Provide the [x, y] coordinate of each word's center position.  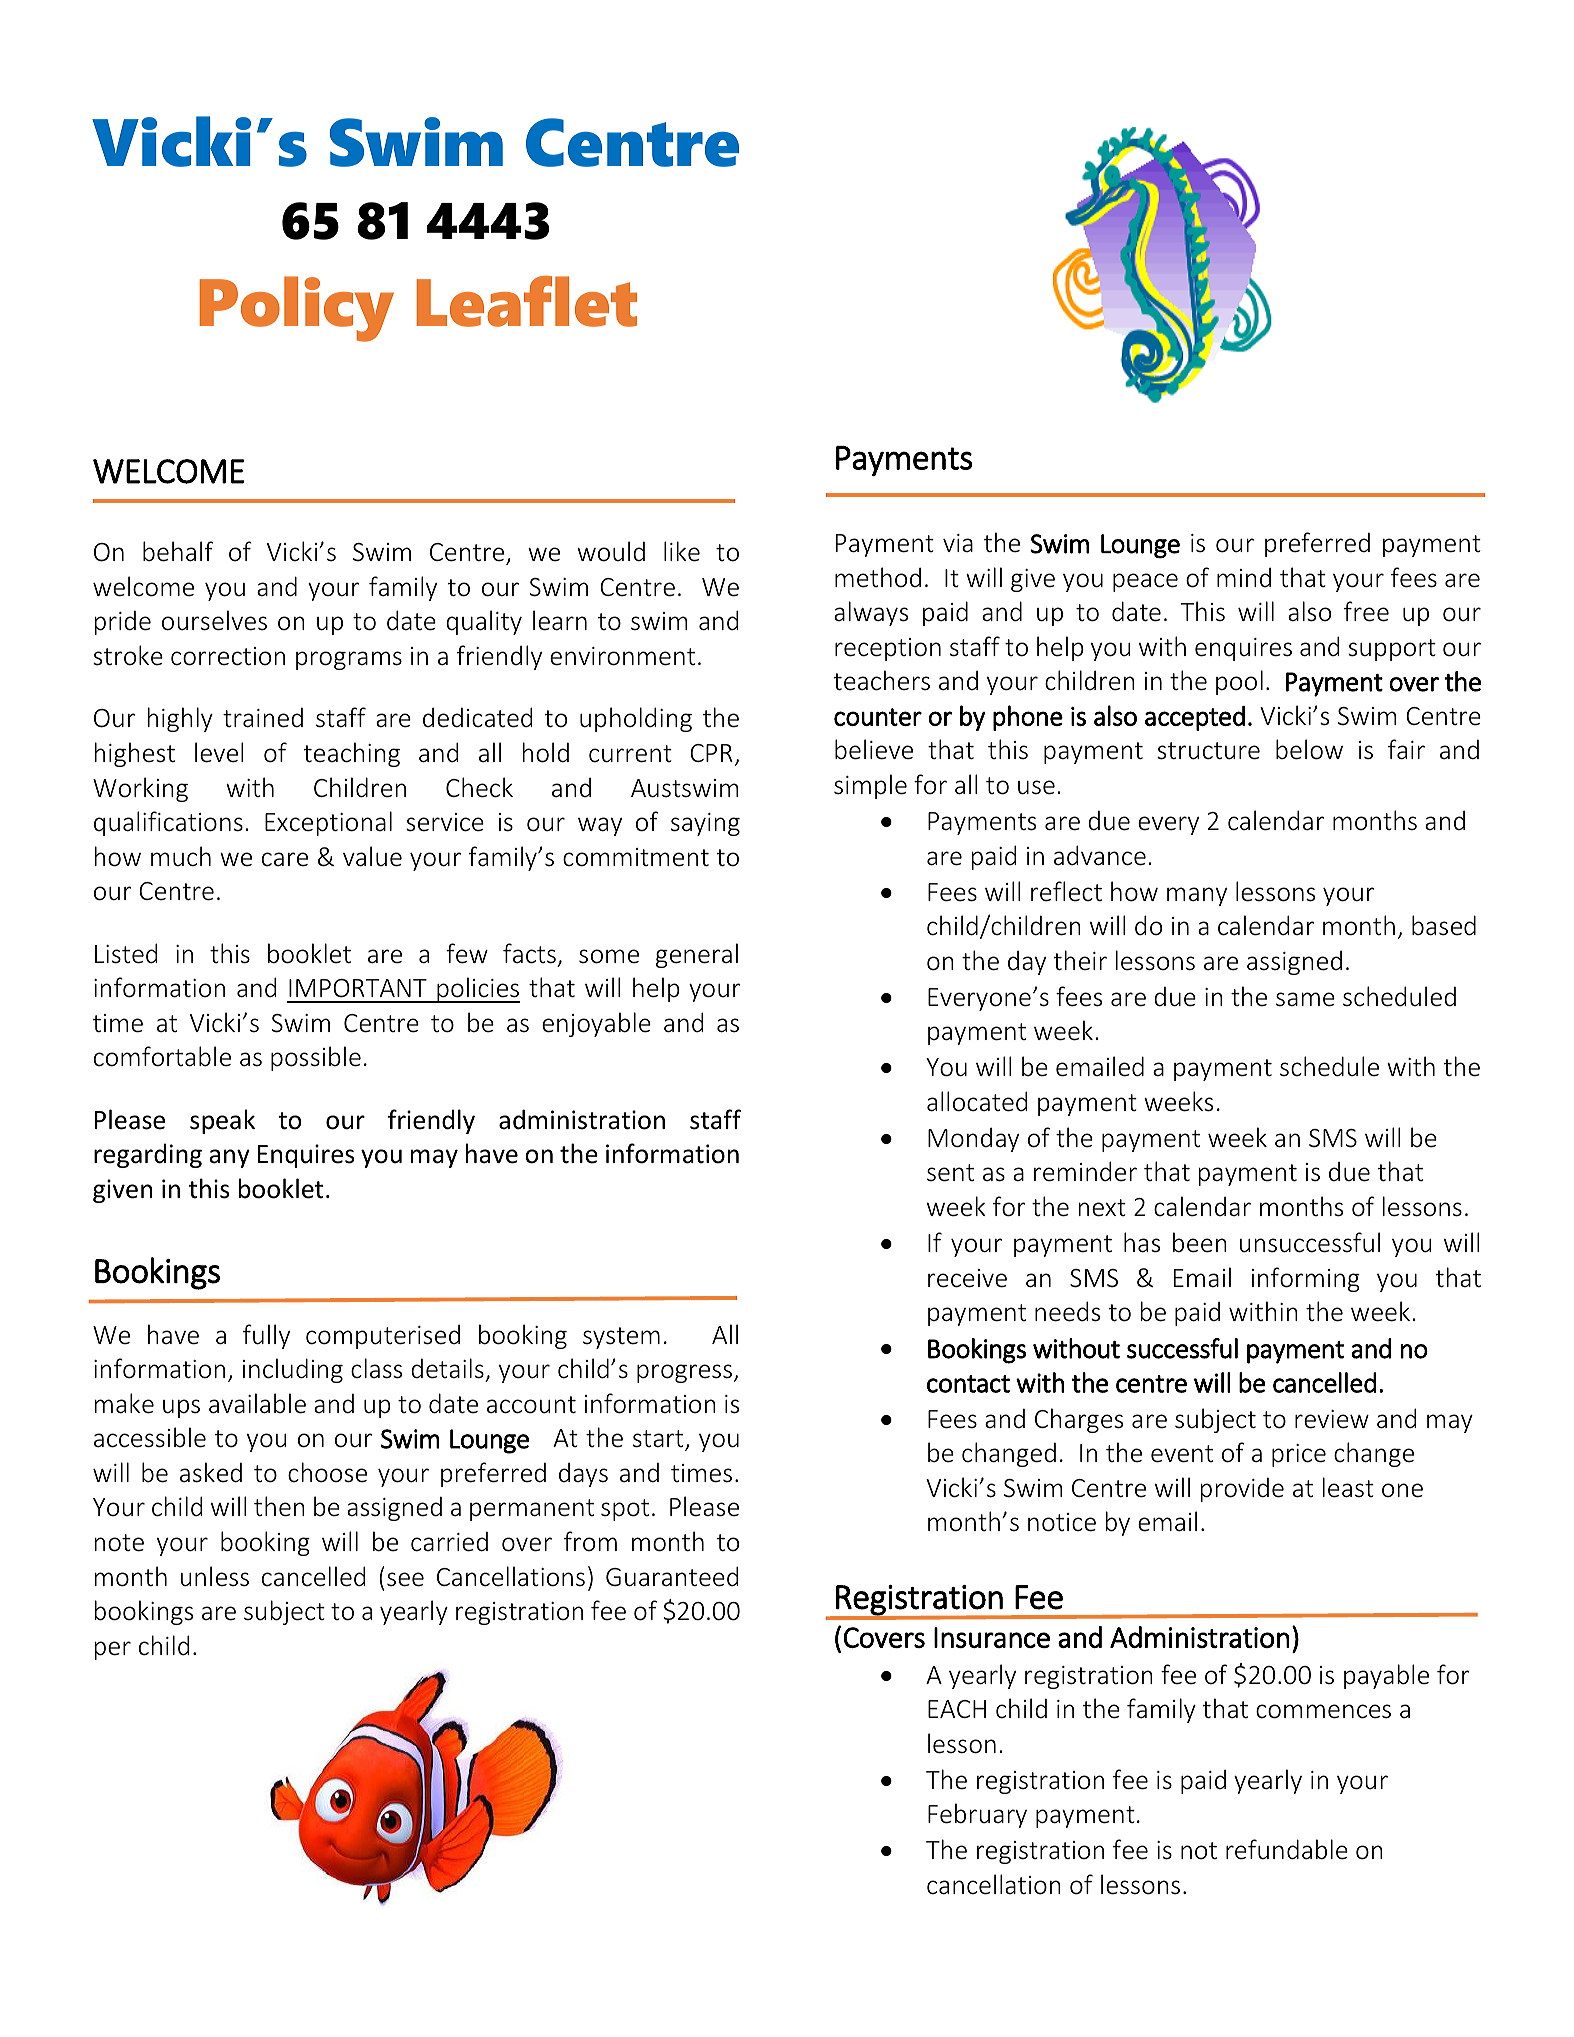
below [1309, 749]
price [1299, 1455]
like [682, 551]
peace [1145, 582]
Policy [297, 309]
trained [263, 718]
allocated [977, 1101]
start [659, 1440]
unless [215, 1576]
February [977, 1815]
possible [316, 1058]
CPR [711, 753]
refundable [1287, 1849]
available [257, 1403]
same [1305, 999]
